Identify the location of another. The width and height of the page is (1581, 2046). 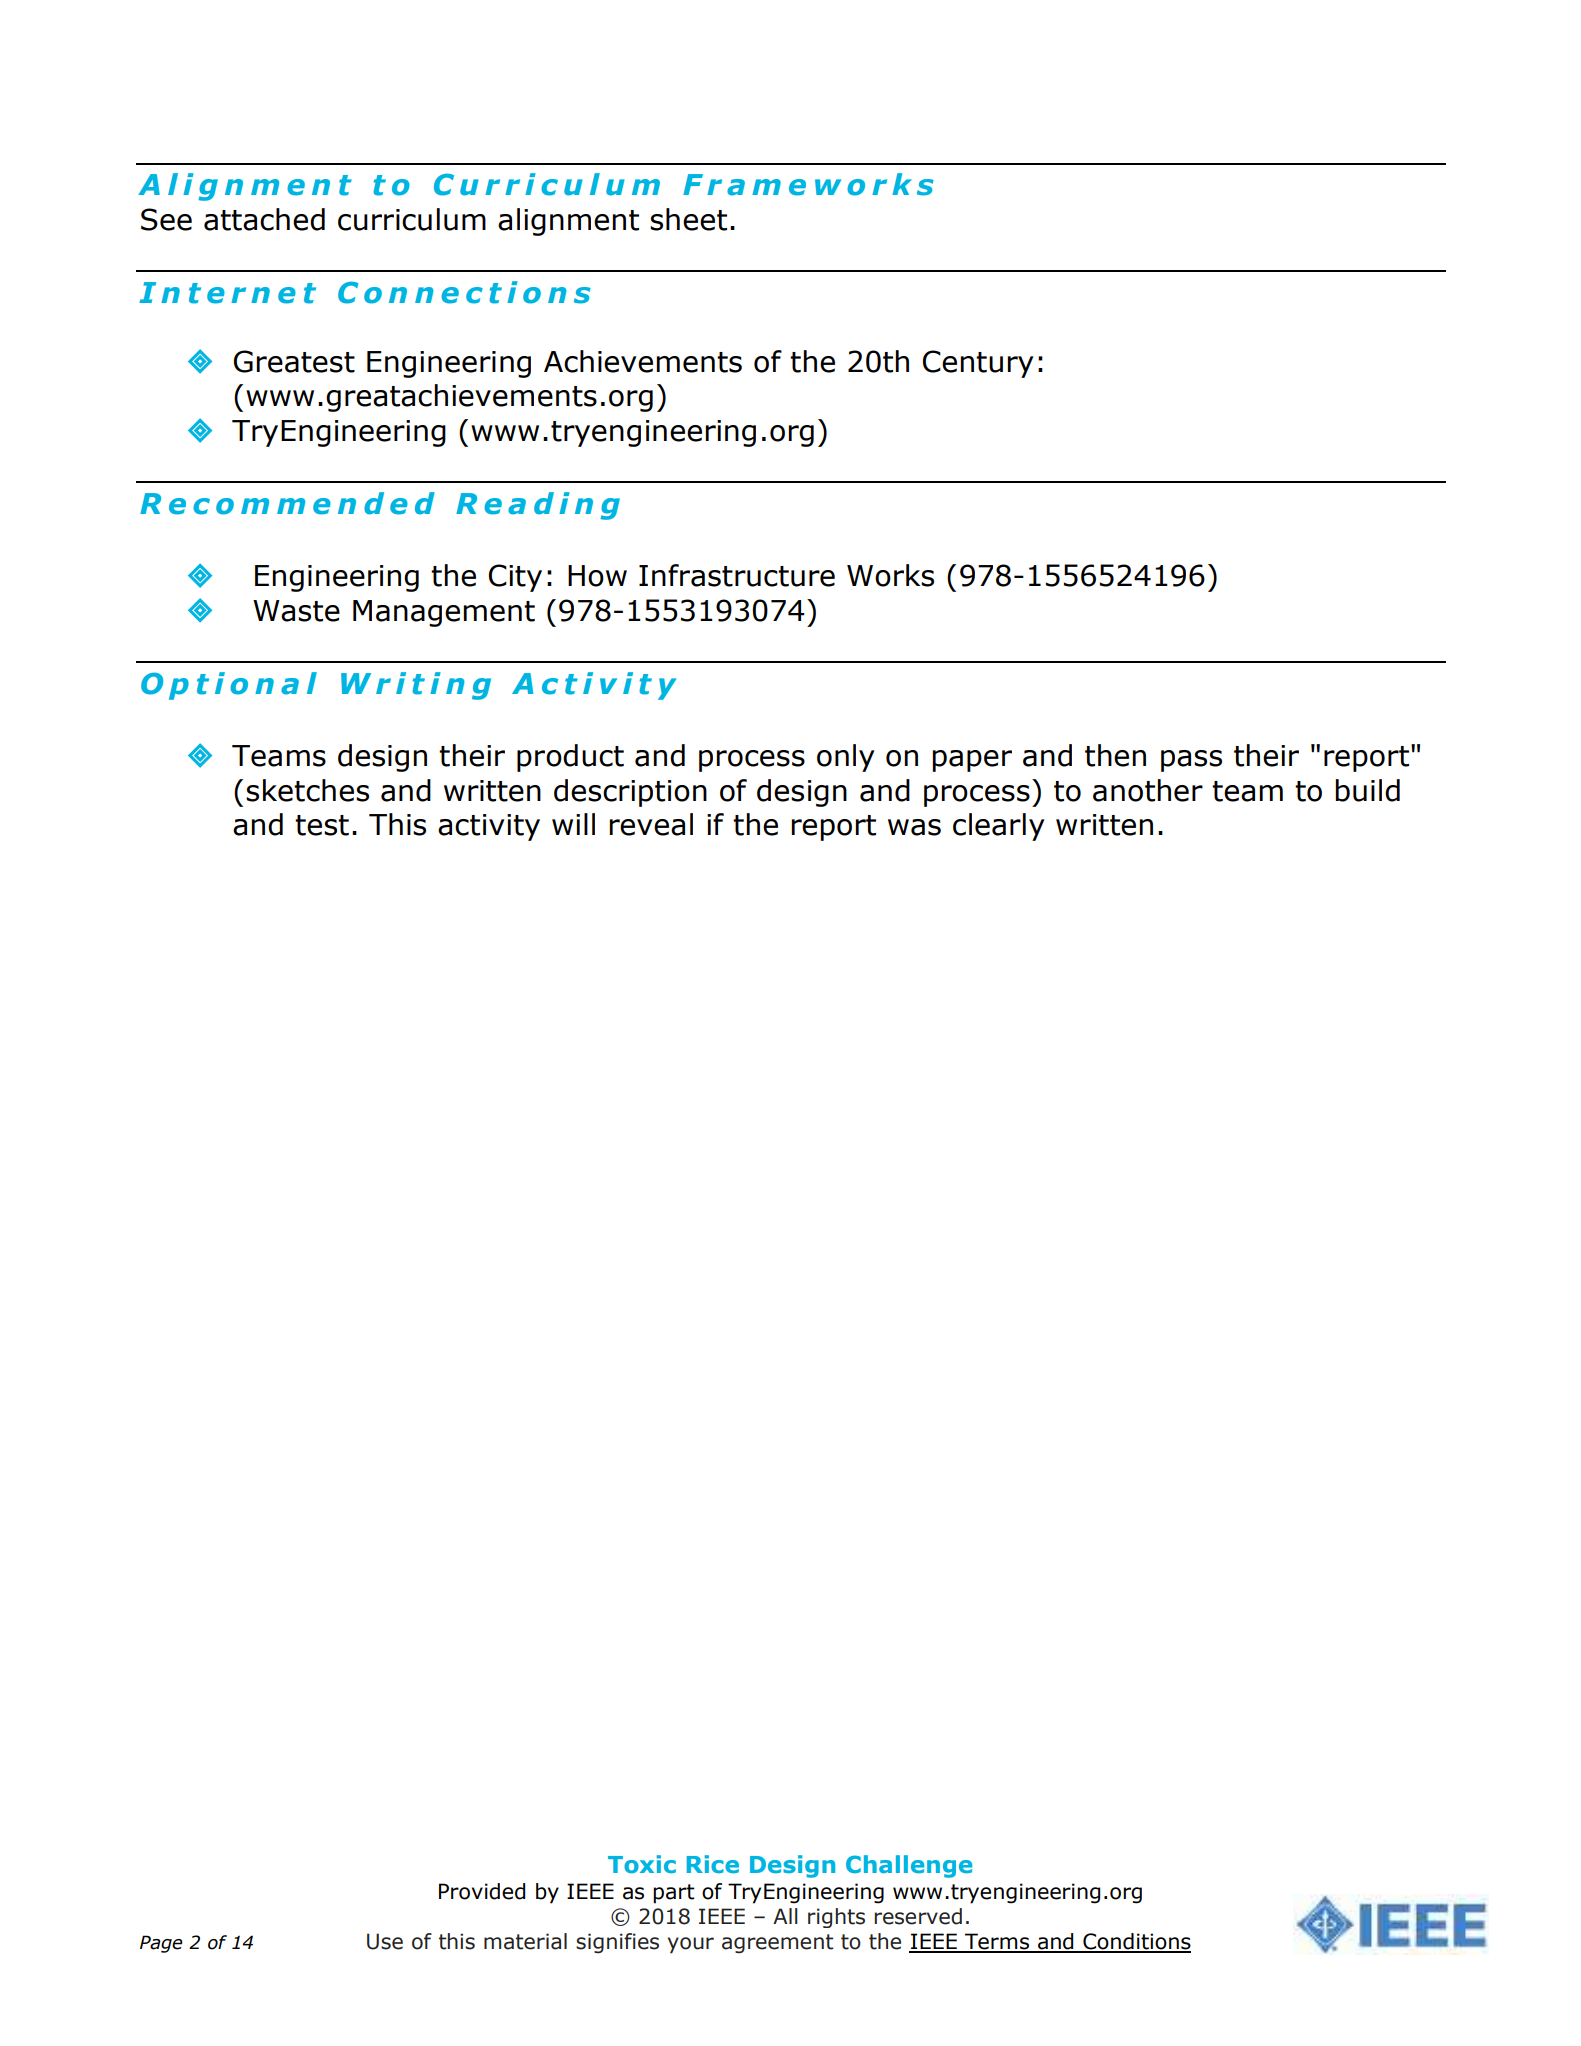
(1148, 790).
